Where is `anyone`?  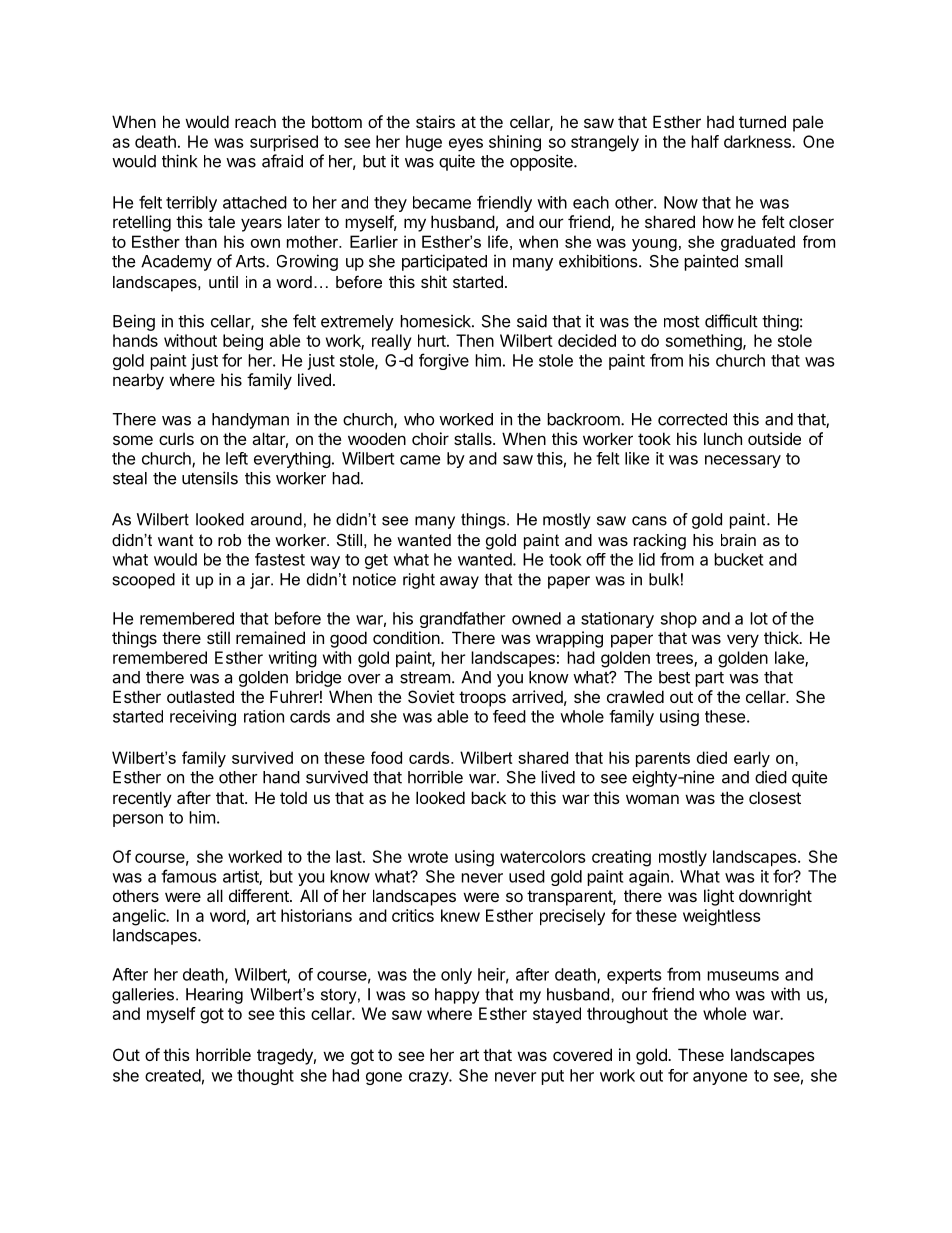
anyone is located at coordinates (720, 1078).
